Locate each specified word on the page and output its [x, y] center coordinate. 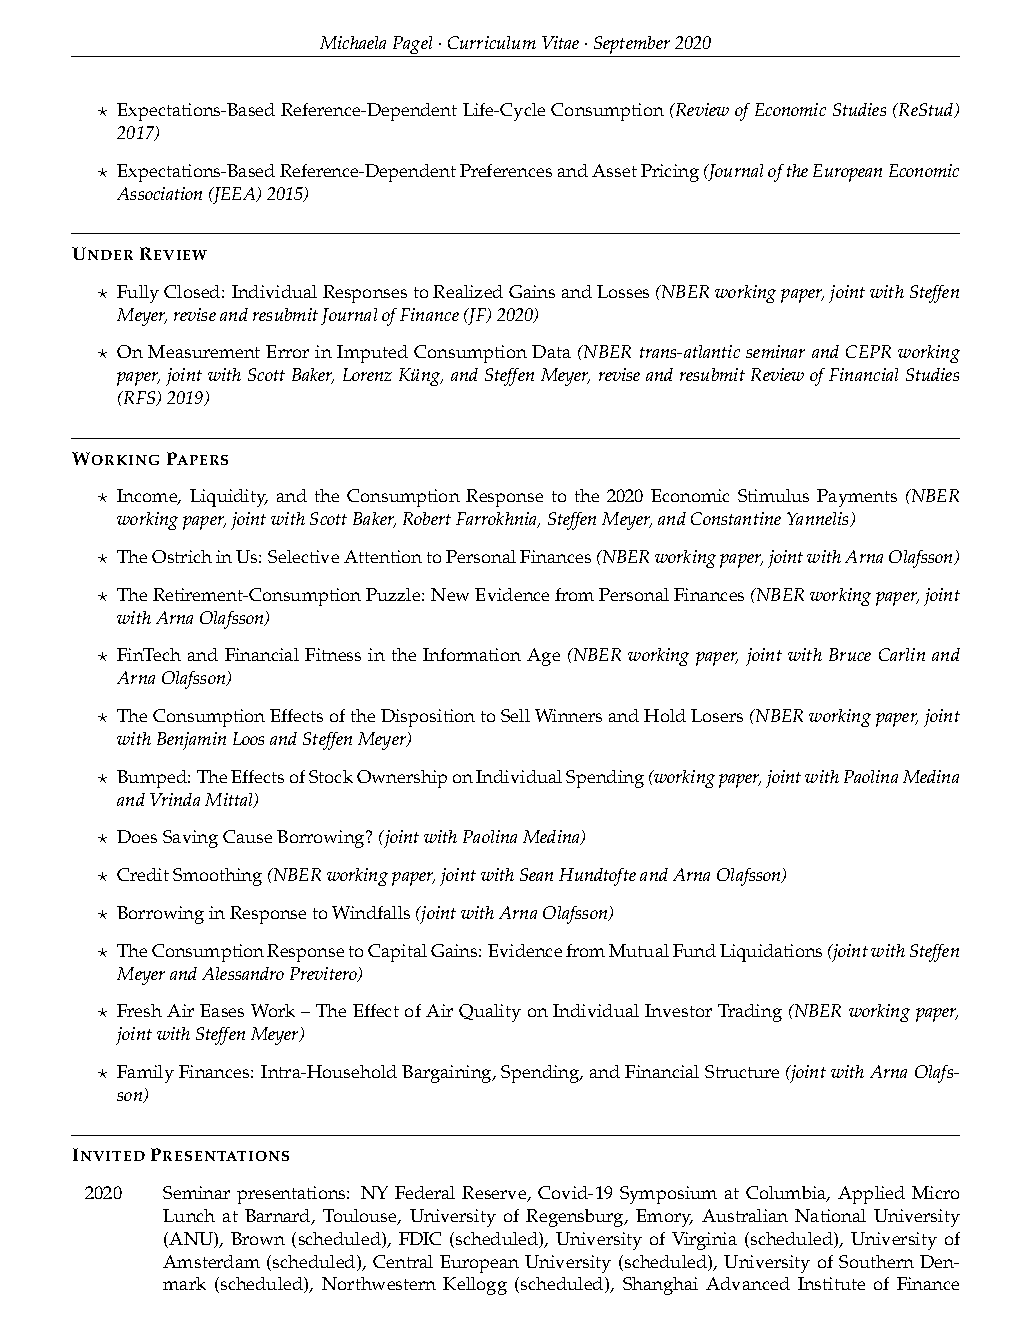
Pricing [670, 173]
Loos [248, 738]
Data [551, 351]
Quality [490, 1013]
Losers [717, 715]
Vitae [560, 42]
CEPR [868, 351]
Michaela [353, 42]
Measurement [204, 351]
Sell [515, 715]
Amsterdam [211, 1261]
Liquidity [229, 498]
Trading [750, 1013]
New [450, 594]
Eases [222, 1010]
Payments [857, 498]
